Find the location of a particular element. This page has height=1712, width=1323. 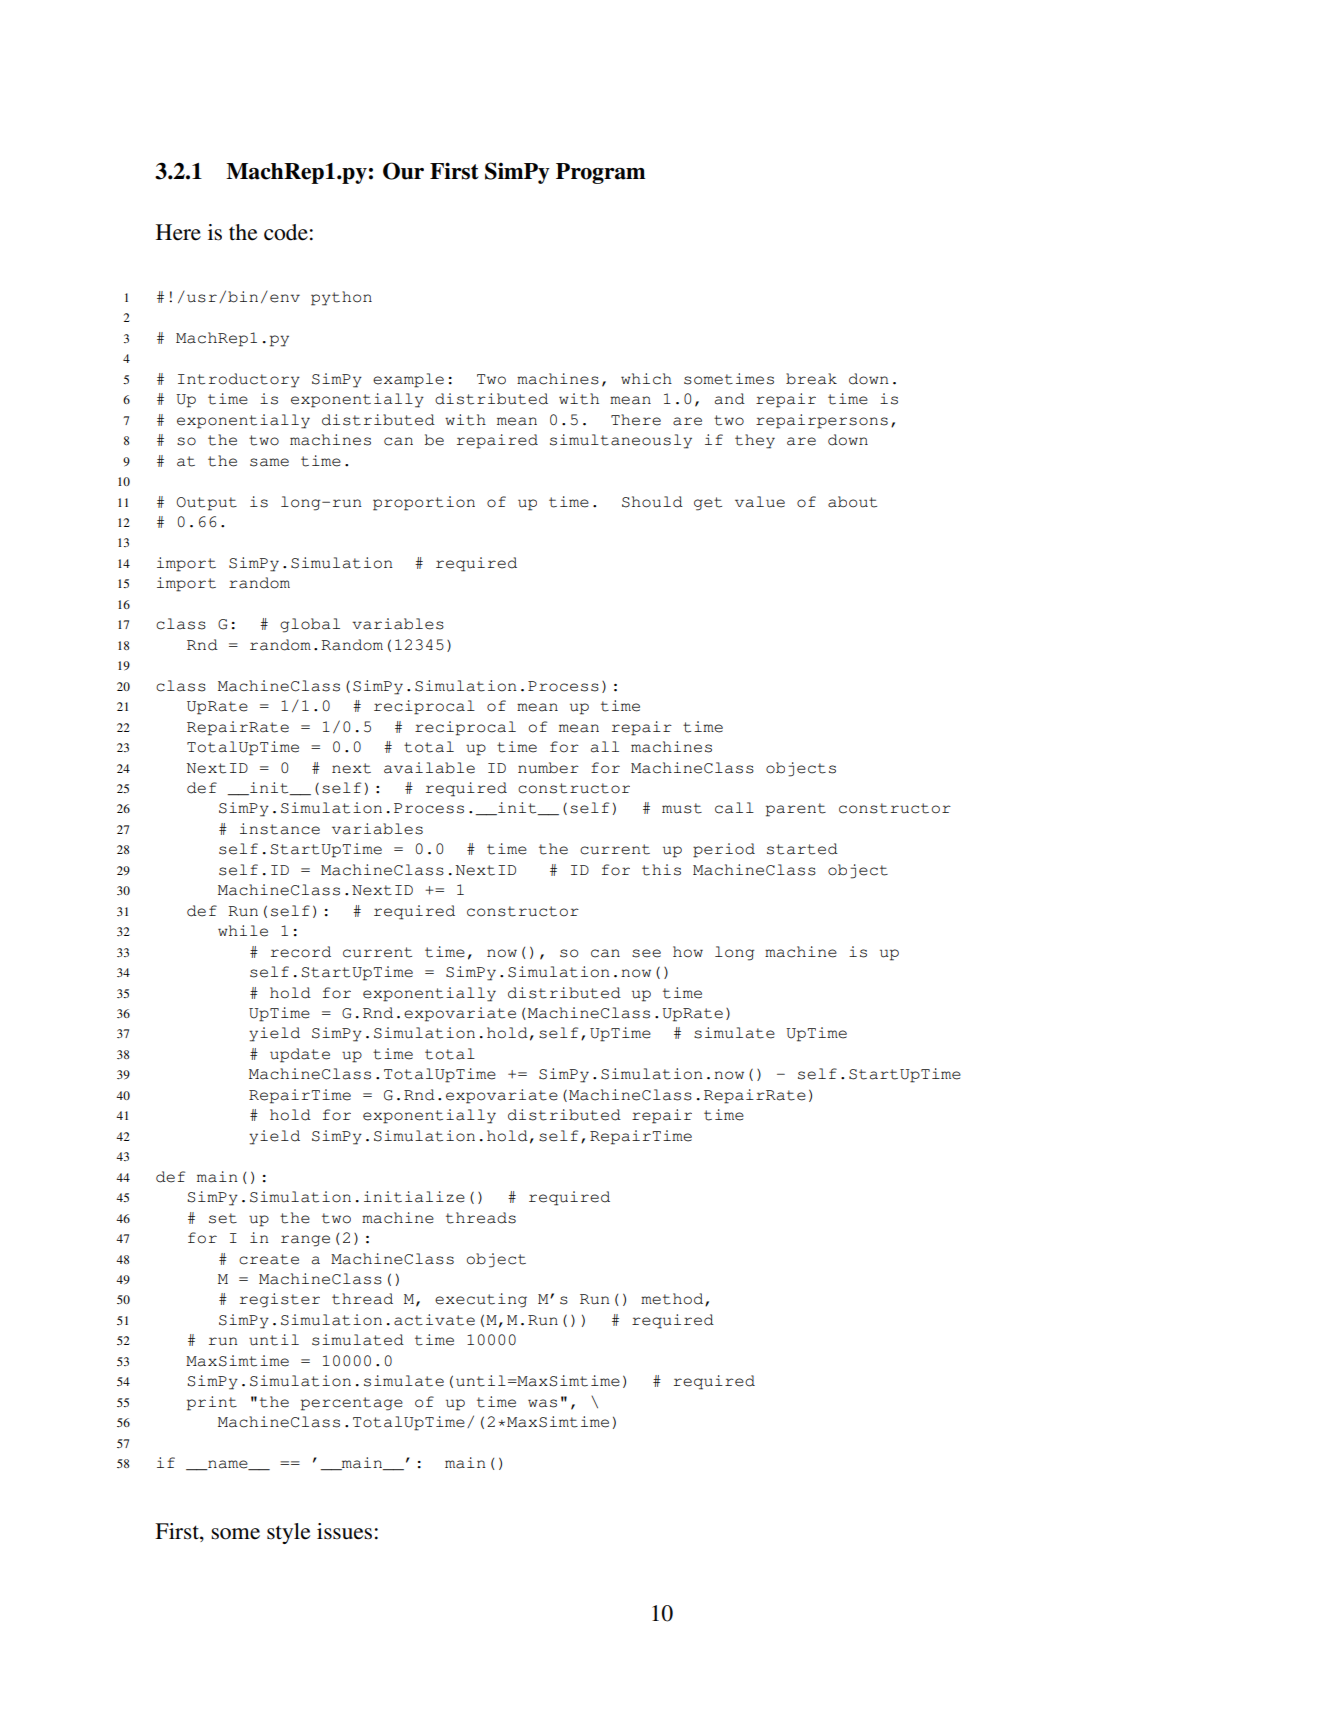

style is located at coordinates (288, 1533).
